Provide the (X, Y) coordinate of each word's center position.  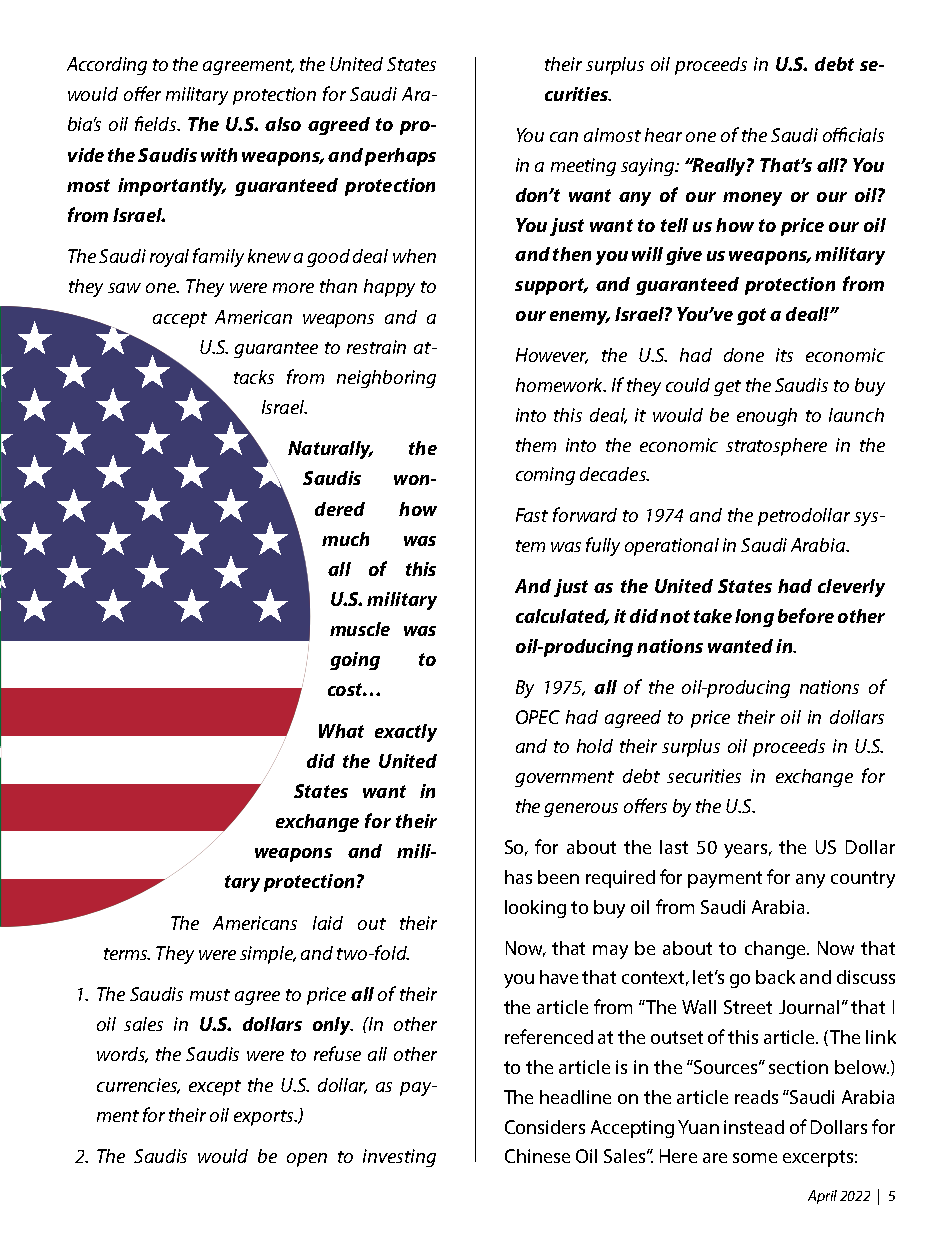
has (518, 877)
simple (268, 955)
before (806, 615)
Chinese (537, 1156)
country (863, 879)
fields (157, 123)
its (784, 355)
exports (265, 1118)
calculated (562, 617)
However (552, 356)
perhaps (400, 157)
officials (853, 134)
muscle (360, 629)
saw (124, 288)
